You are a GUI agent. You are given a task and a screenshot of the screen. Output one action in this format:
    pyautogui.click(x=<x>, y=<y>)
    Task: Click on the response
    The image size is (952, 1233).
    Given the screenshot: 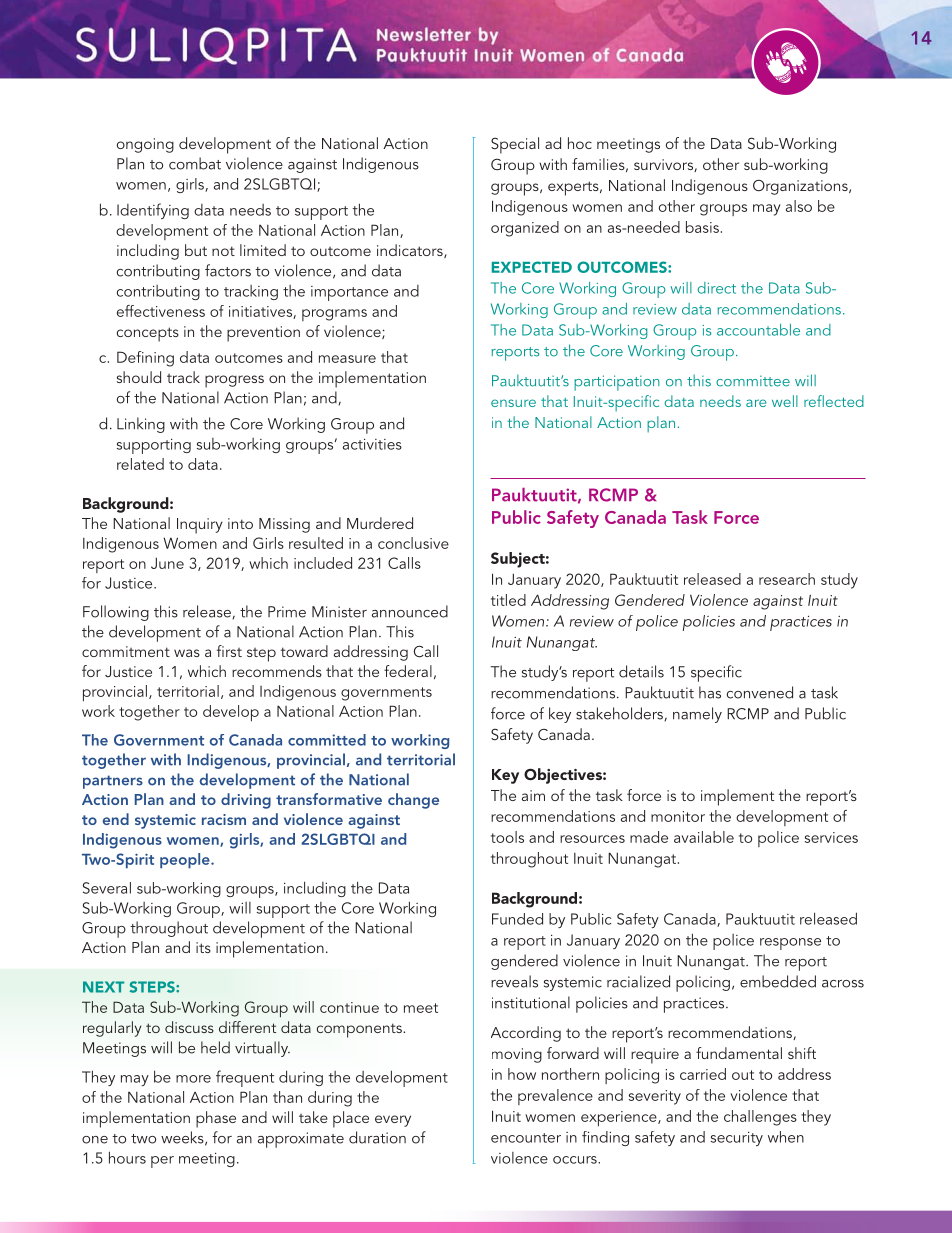 What is the action you would take?
    pyautogui.click(x=790, y=944)
